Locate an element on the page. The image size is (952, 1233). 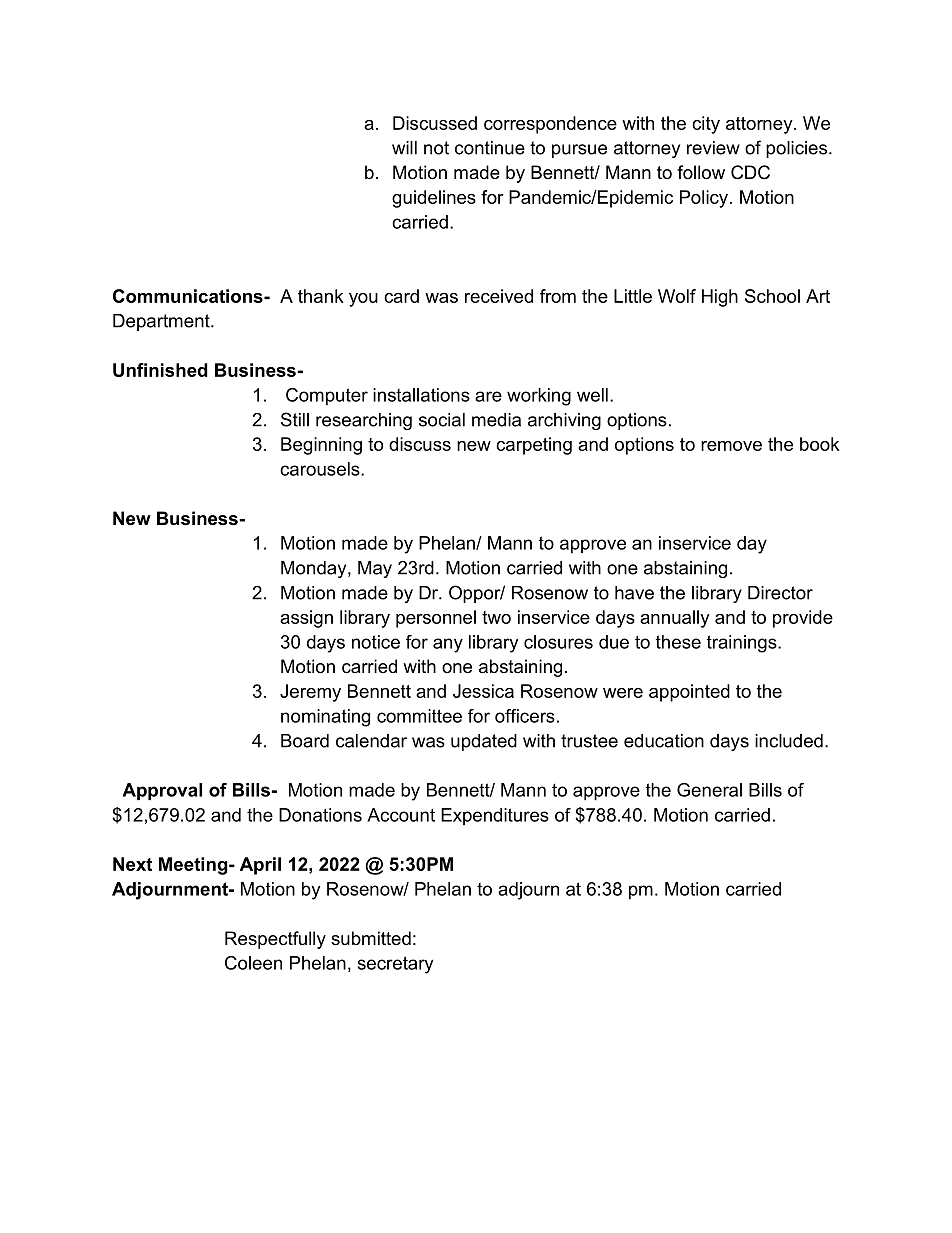
review is located at coordinates (713, 148).
